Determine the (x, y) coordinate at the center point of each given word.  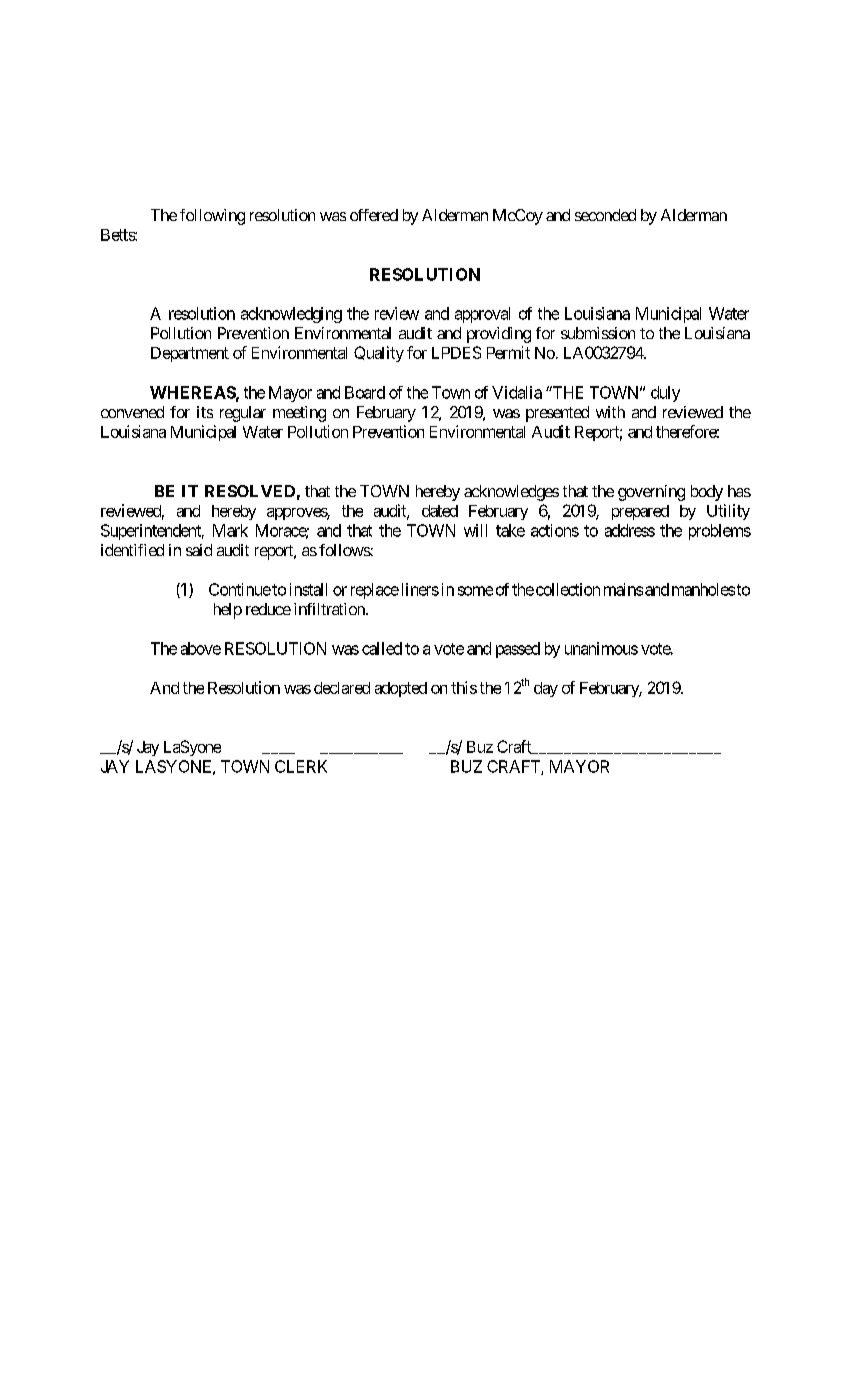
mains (623, 589)
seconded (605, 215)
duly (665, 394)
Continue (240, 589)
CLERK (301, 766)
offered (374, 215)
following (212, 217)
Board (365, 392)
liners (418, 589)
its (205, 412)
